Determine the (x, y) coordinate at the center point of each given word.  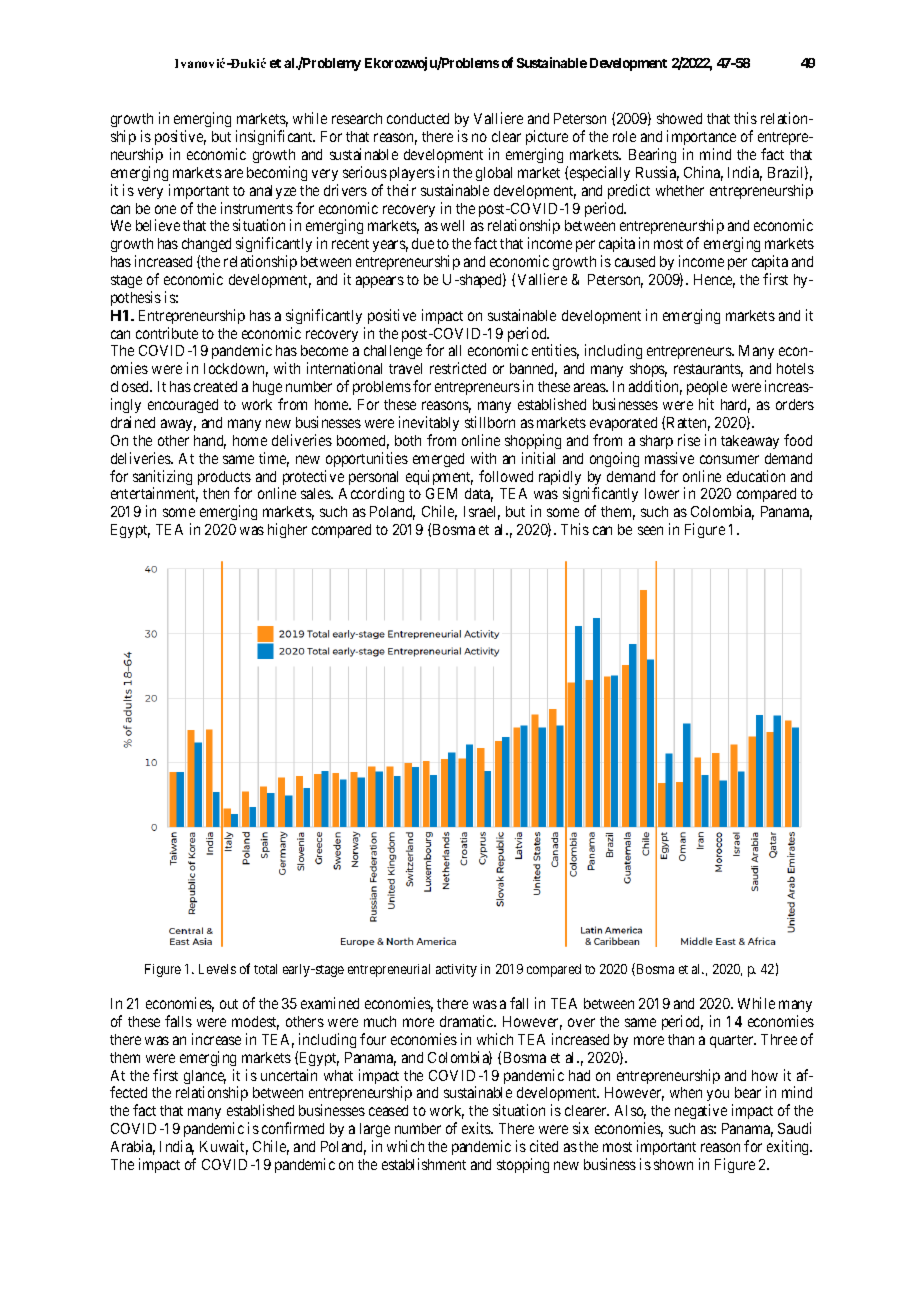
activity (456, 970)
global (494, 174)
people (707, 388)
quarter (733, 1041)
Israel (482, 513)
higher (287, 530)
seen (650, 530)
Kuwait (224, 1147)
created (215, 386)
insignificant (275, 137)
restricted (458, 368)
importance (701, 137)
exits (477, 1128)
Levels (217, 969)
